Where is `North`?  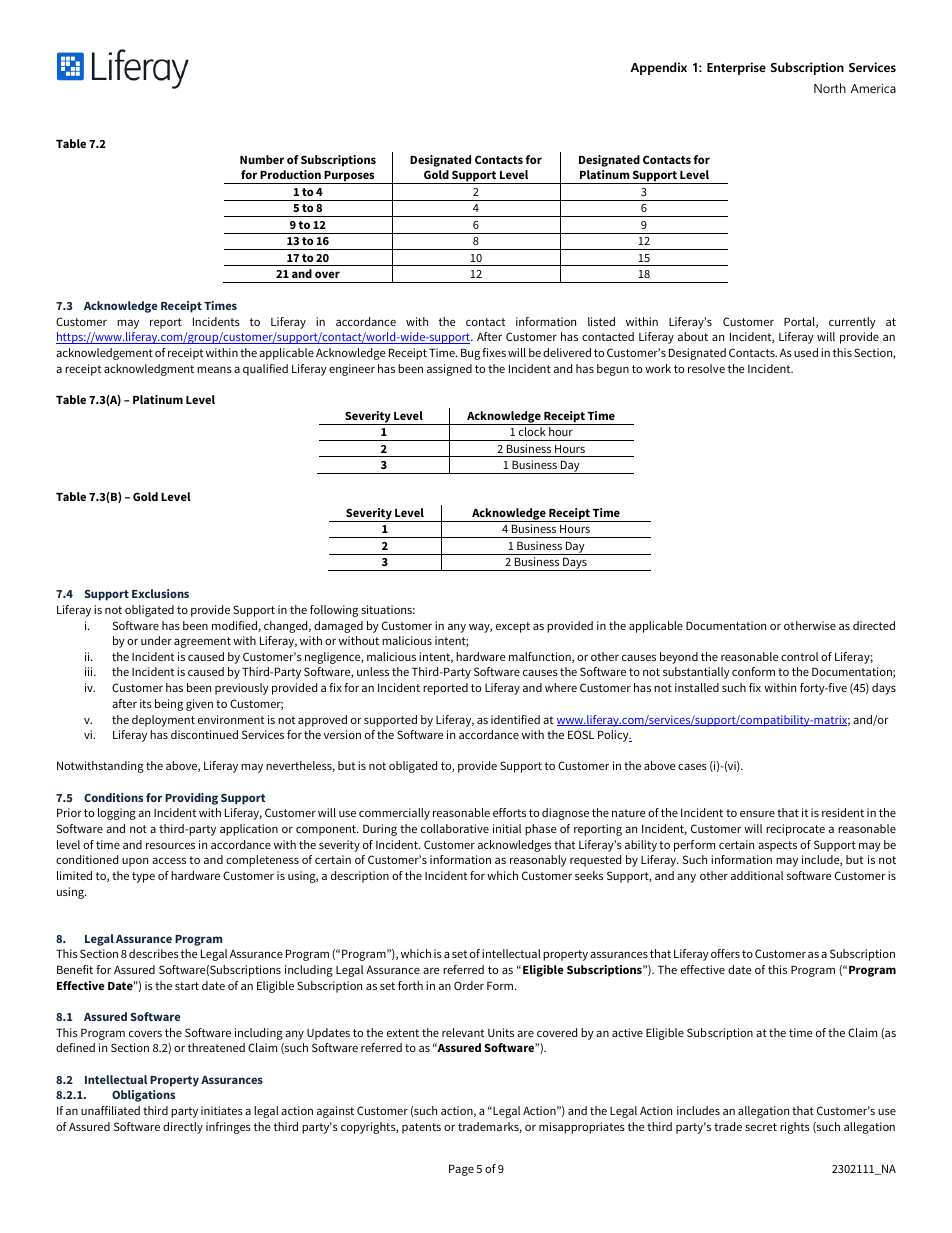 North is located at coordinates (830, 88).
